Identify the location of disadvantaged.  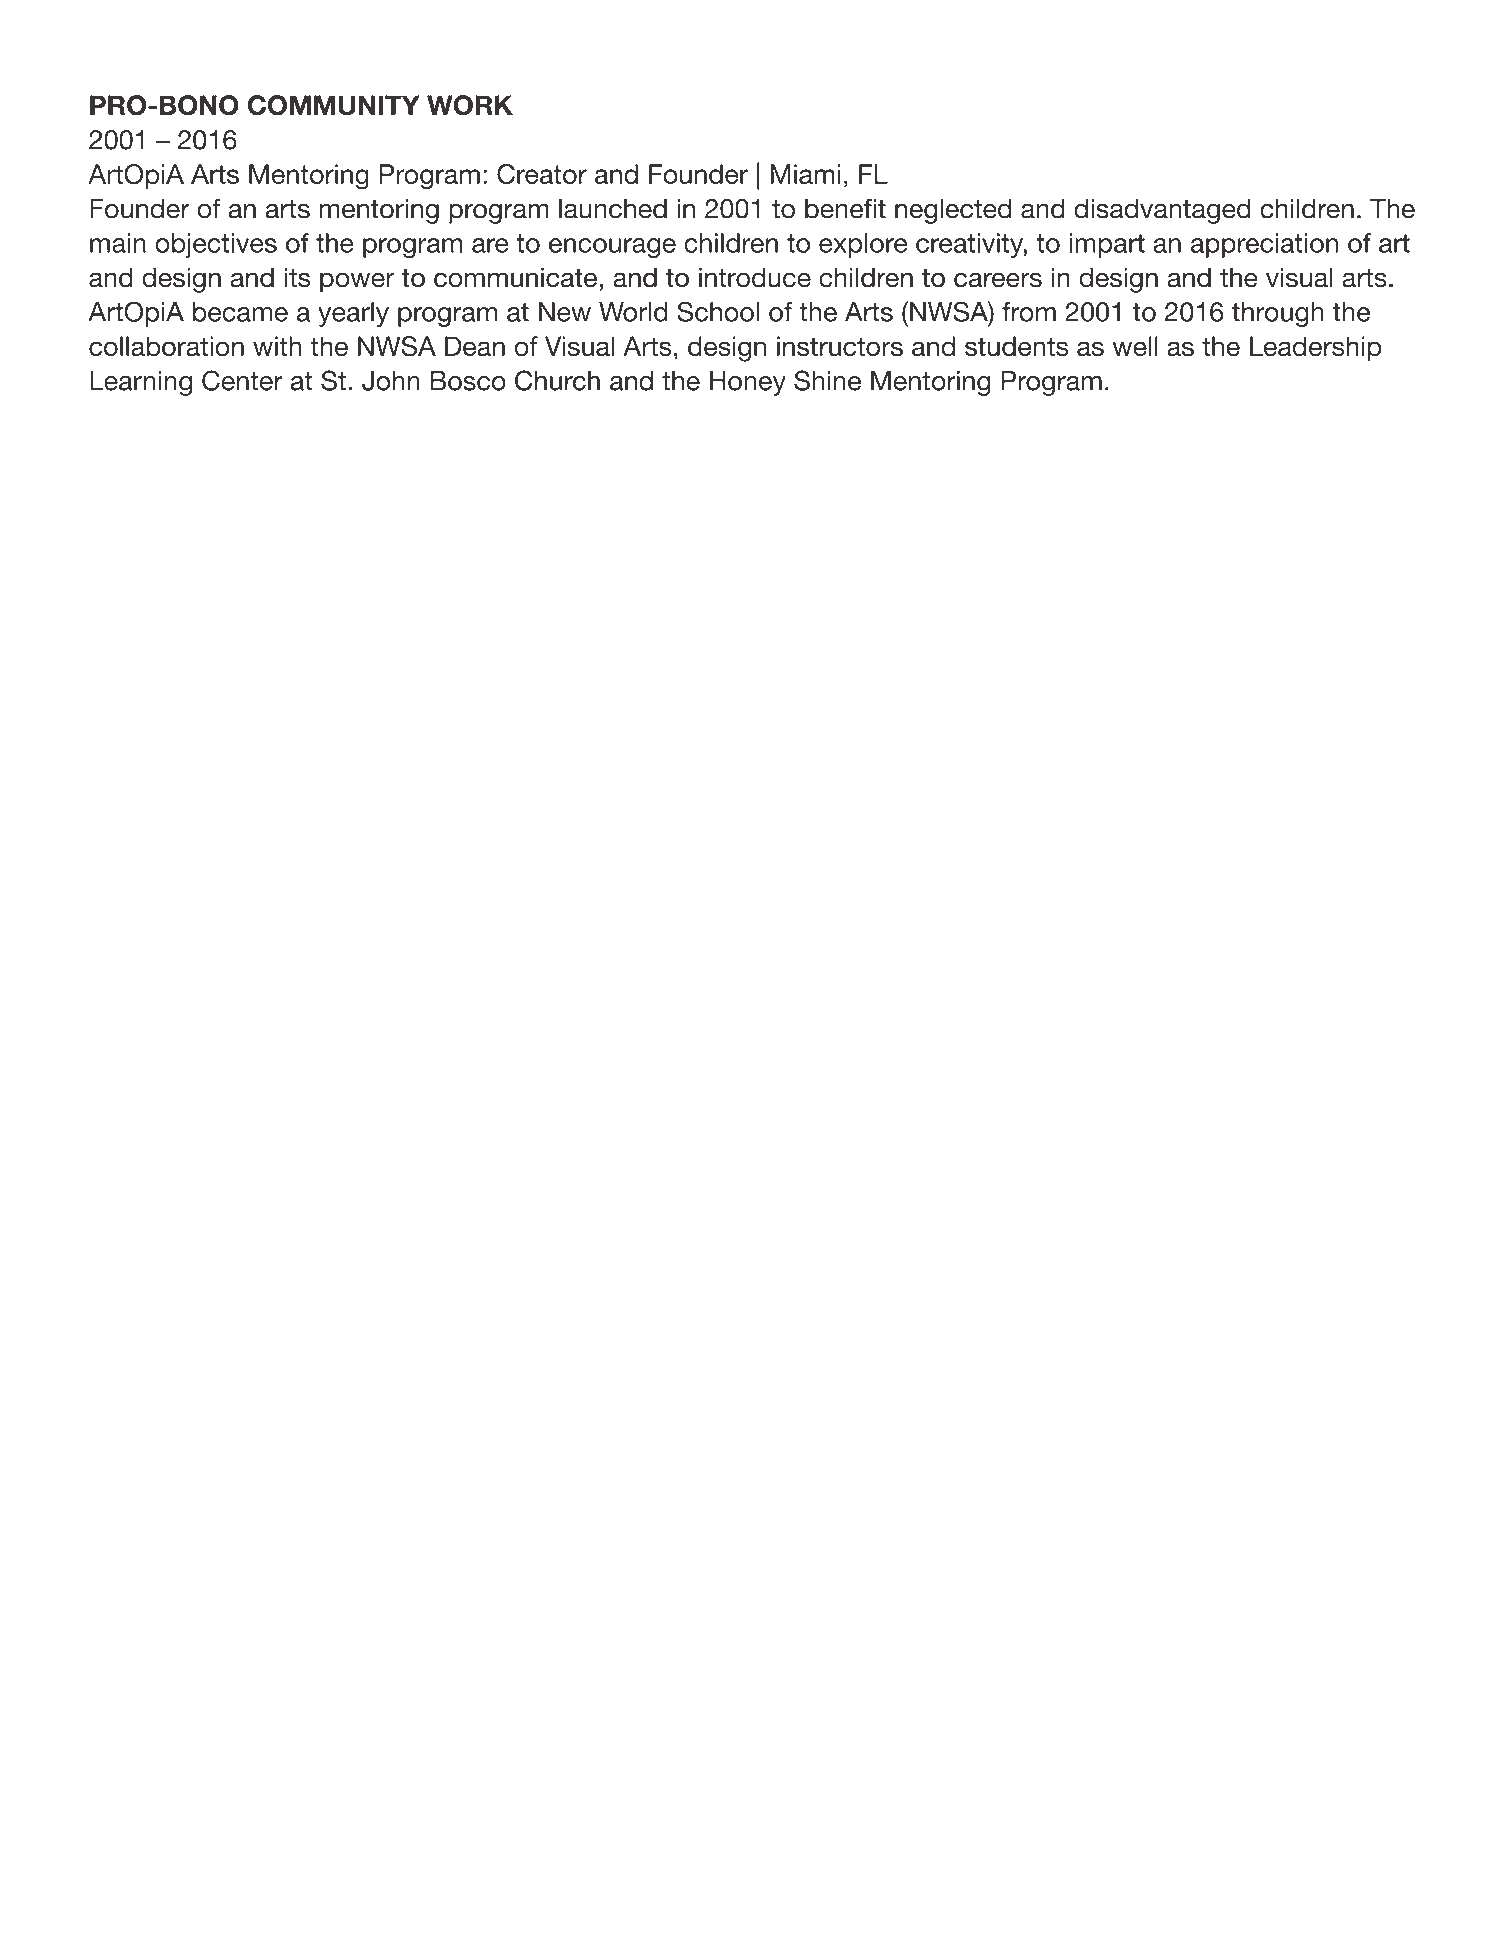
(1162, 211).
